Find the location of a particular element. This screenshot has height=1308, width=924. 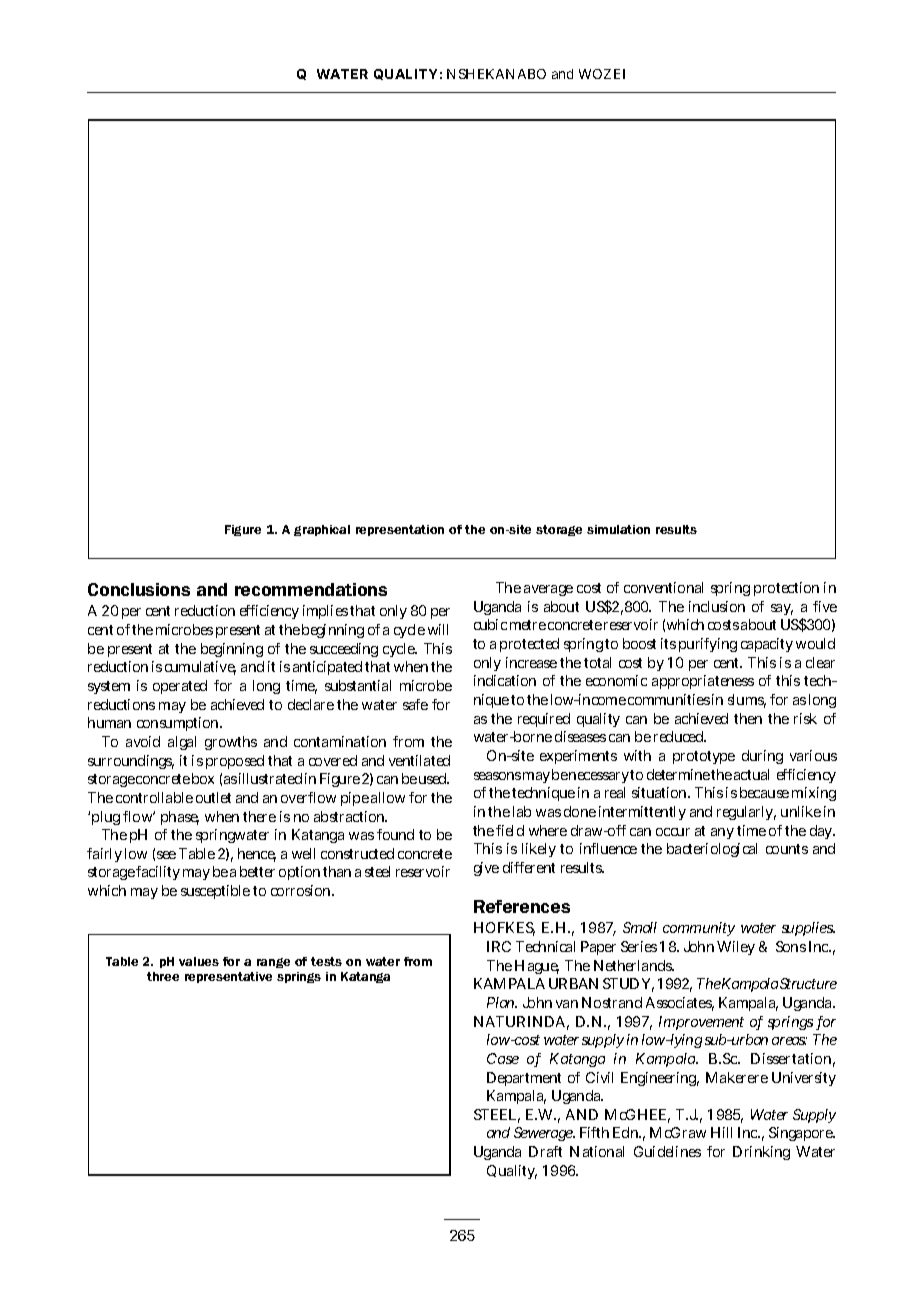

inclusion is located at coordinates (717, 606).
